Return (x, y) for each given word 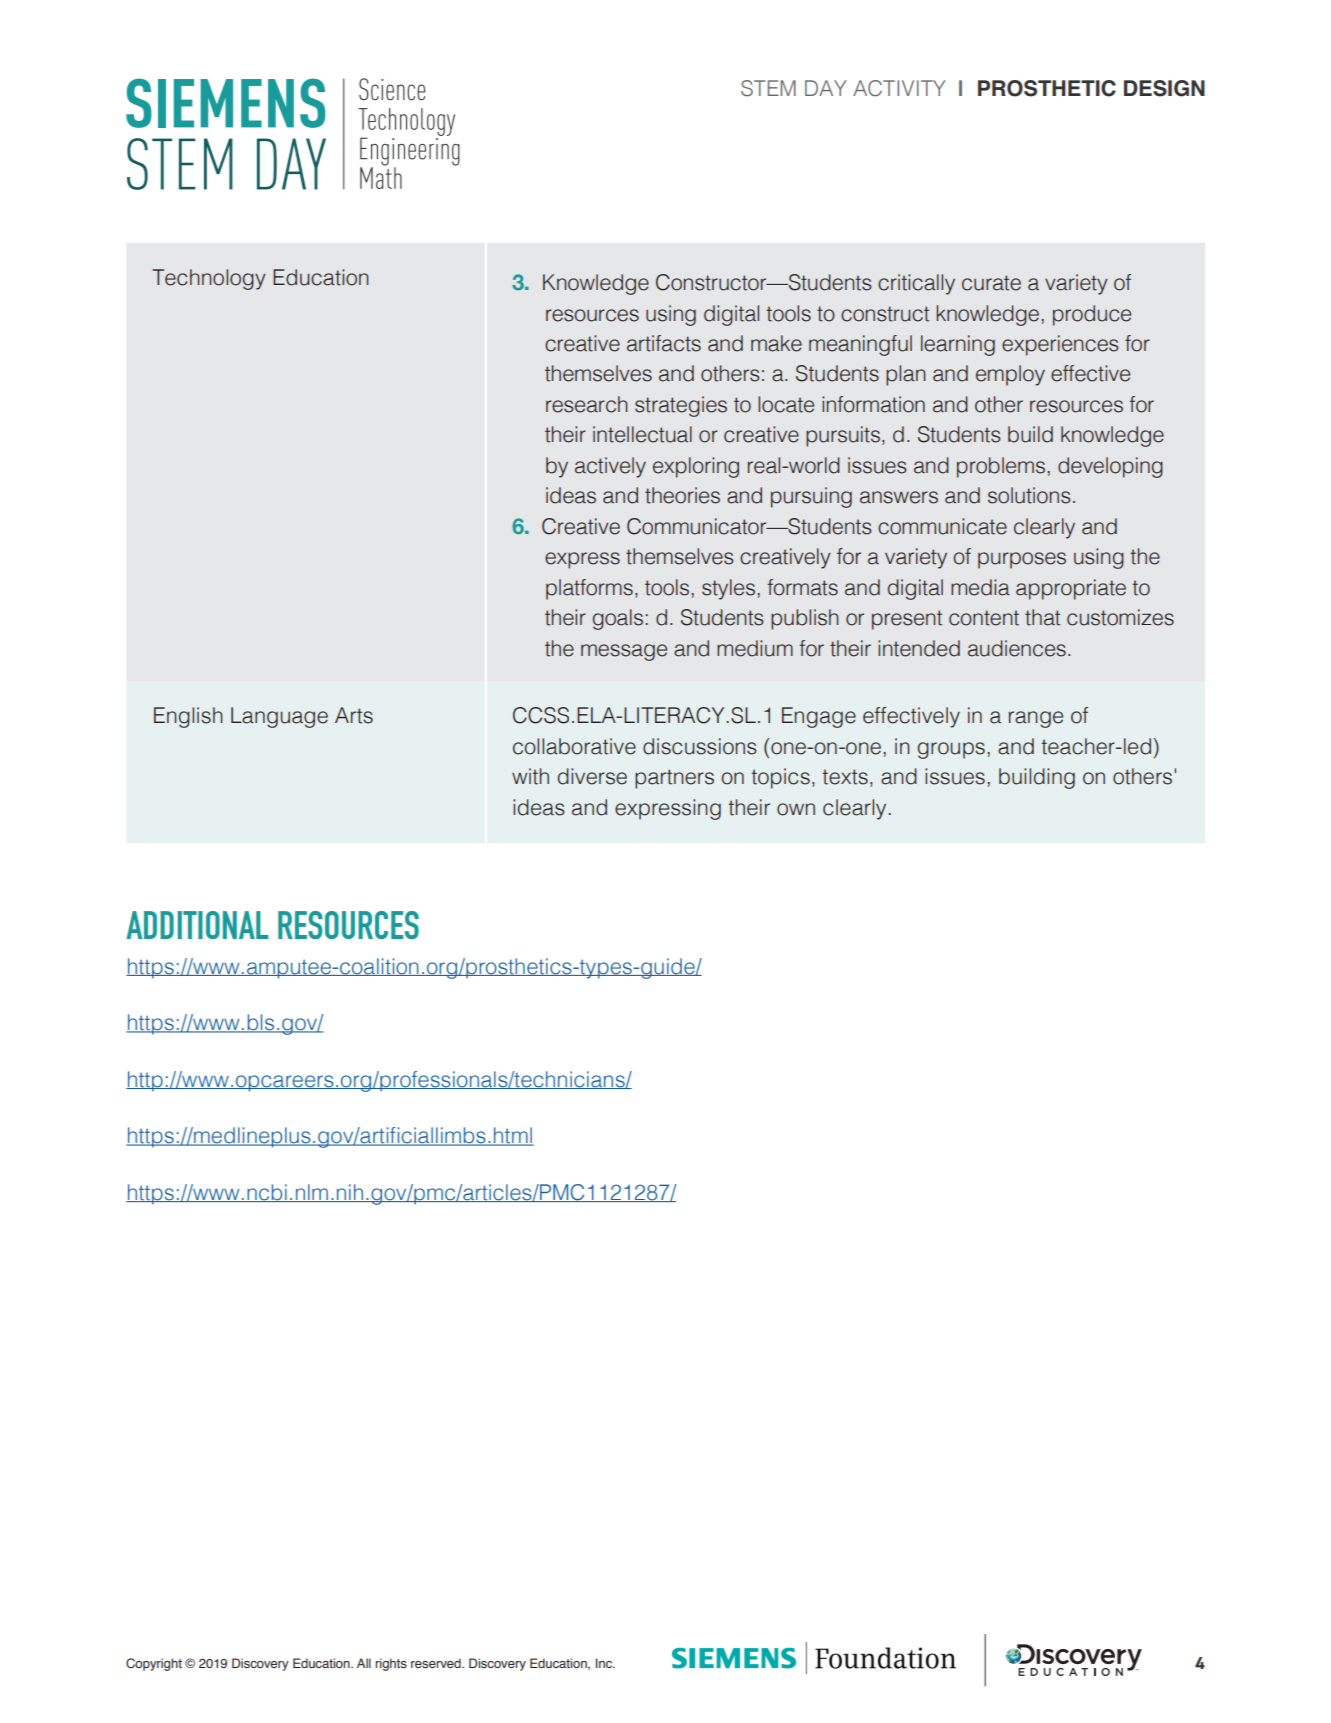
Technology (209, 279)
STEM (768, 88)
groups (951, 750)
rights (391, 1664)
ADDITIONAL (197, 925)
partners (674, 779)
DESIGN (1164, 88)
